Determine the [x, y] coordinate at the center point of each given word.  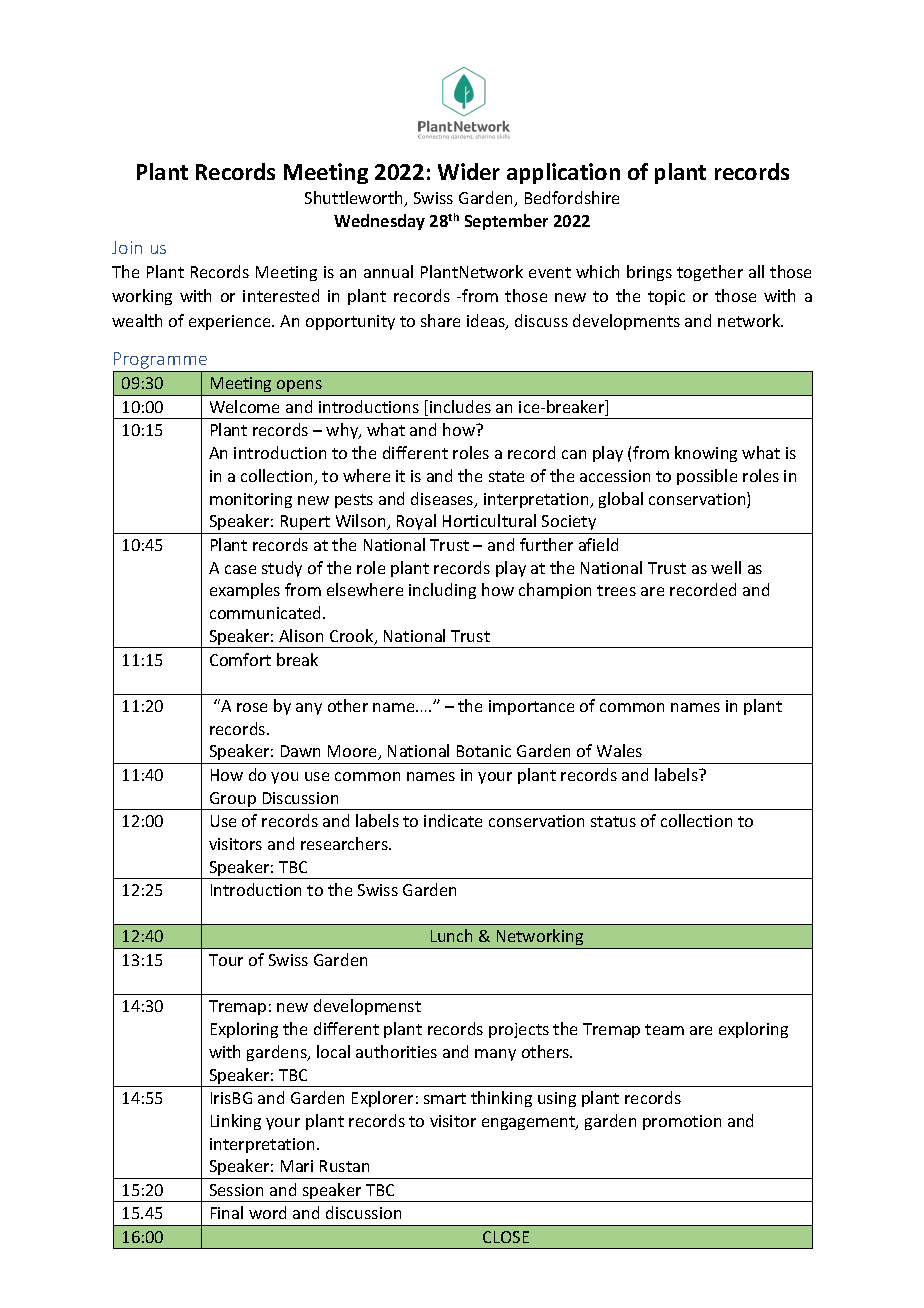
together [710, 273]
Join [127, 247]
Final [227, 1212]
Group [233, 801]
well [726, 567]
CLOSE [506, 1237]
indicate [453, 820]
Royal [417, 524]
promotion [682, 1122]
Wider [469, 171]
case [240, 569]
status [613, 821]
